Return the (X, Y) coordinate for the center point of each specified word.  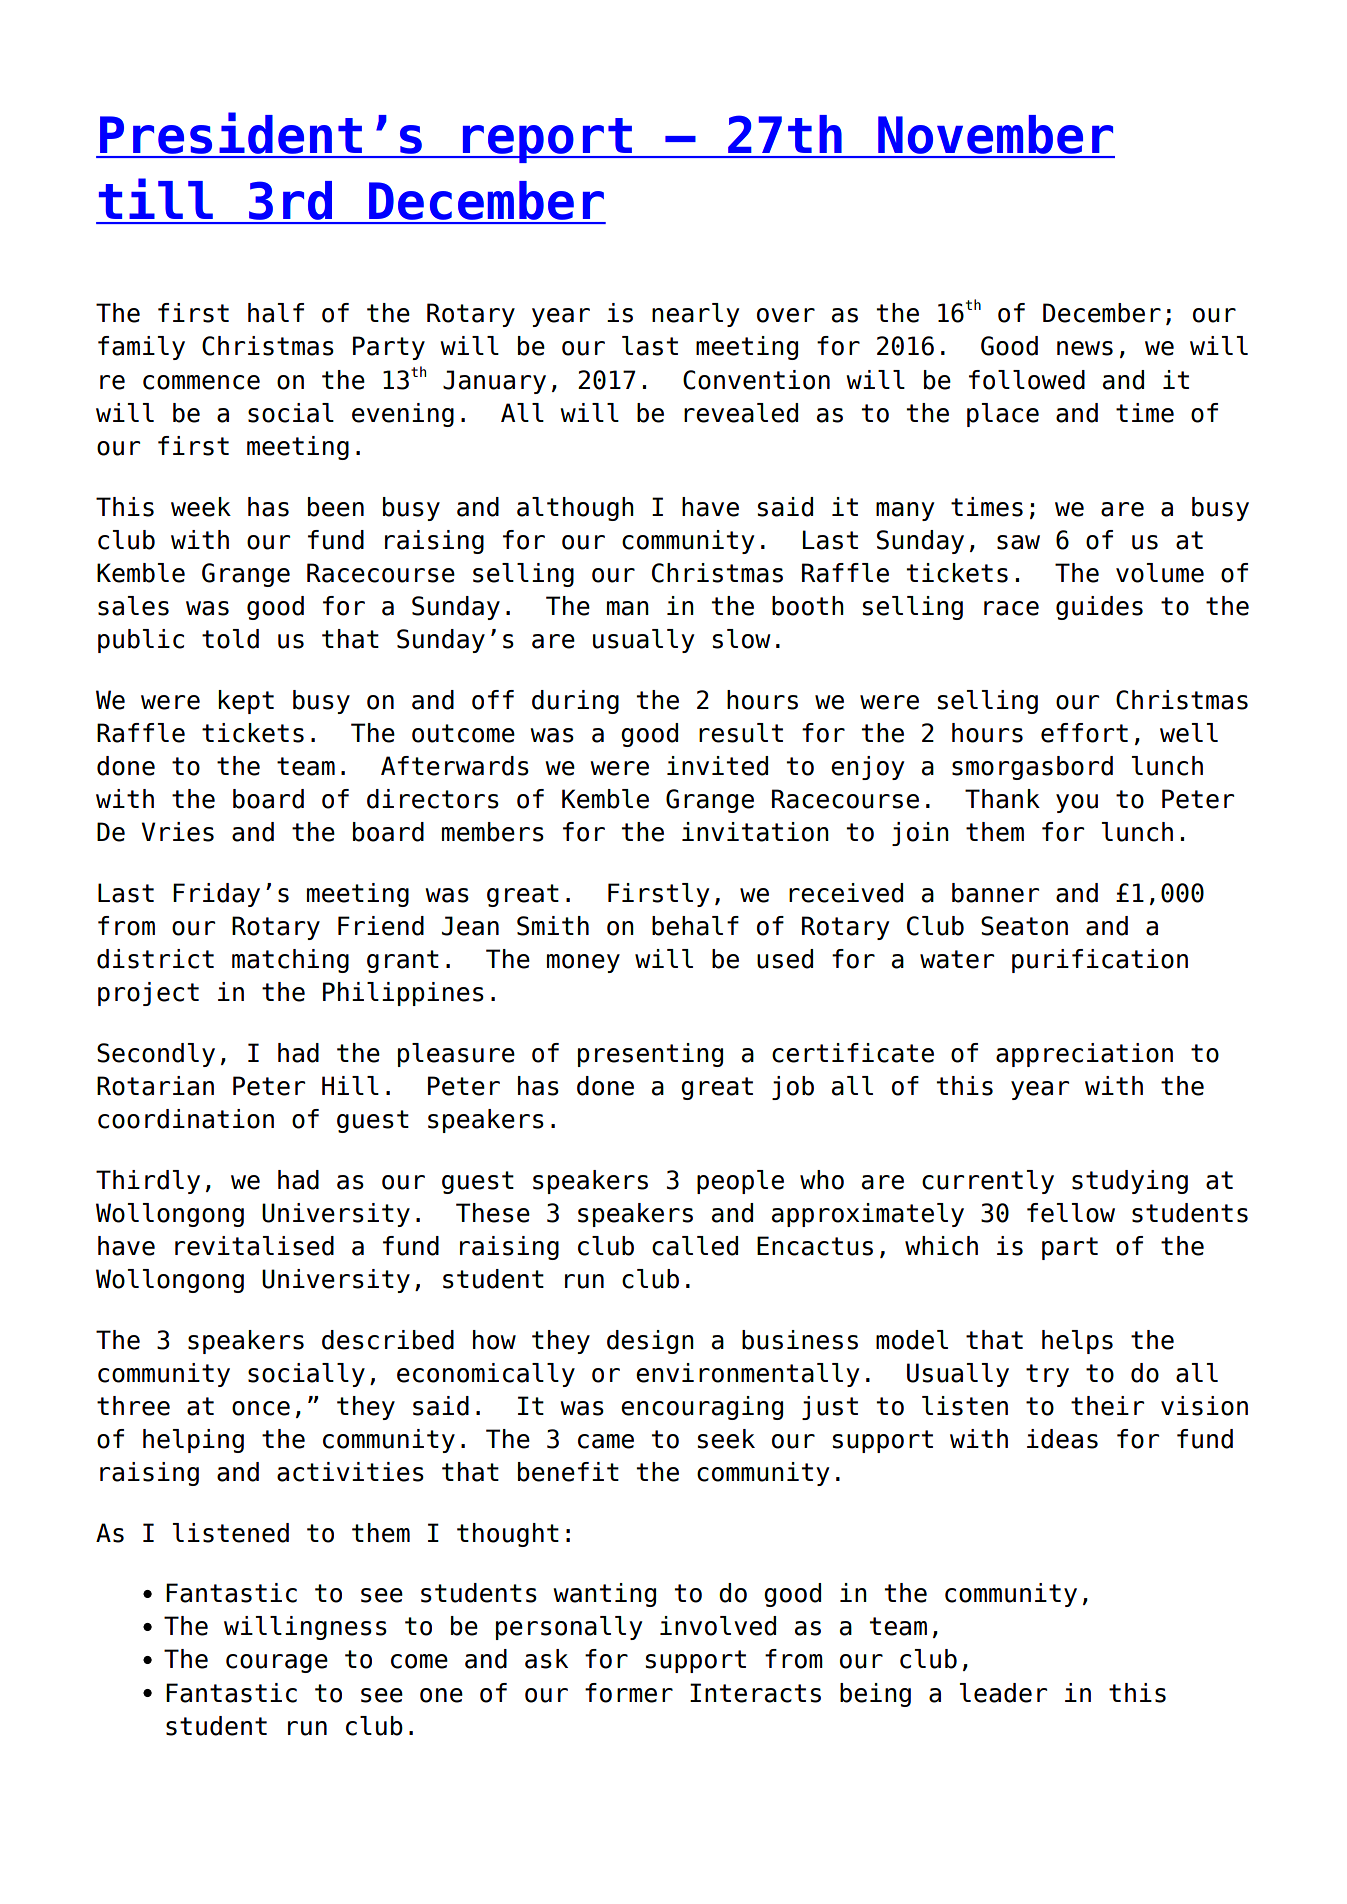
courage (277, 1663)
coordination (186, 1119)
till (156, 198)
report (547, 140)
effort (1084, 733)
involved (718, 1626)
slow (742, 639)
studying (1130, 1182)
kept (246, 702)
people (740, 1182)
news (1085, 348)
